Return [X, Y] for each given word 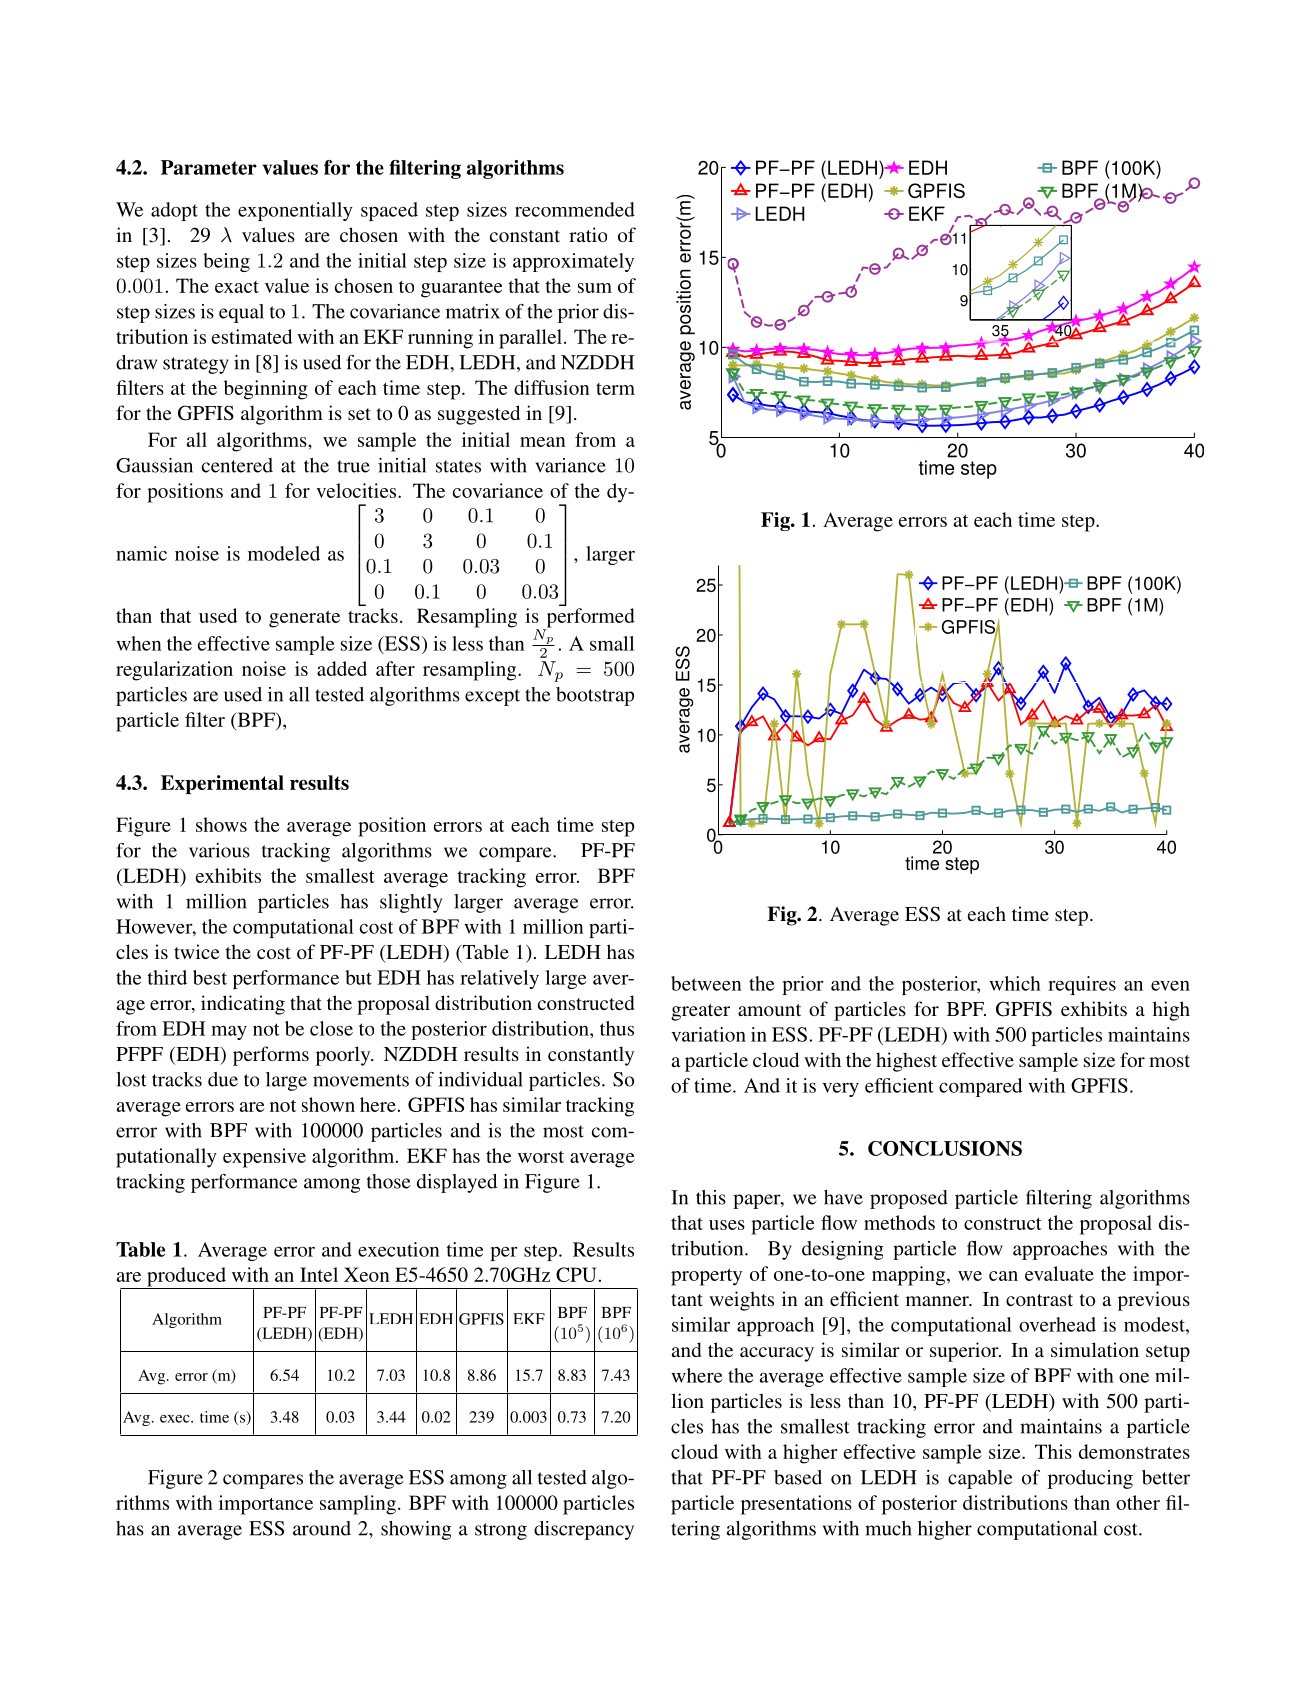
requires [1082, 985]
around [322, 1528]
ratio [588, 234]
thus [617, 1028]
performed [589, 619]
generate [304, 619]
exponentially [295, 211]
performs [271, 1056]
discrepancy [584, 1530]
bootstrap [595, 696]
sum [595, 288]
